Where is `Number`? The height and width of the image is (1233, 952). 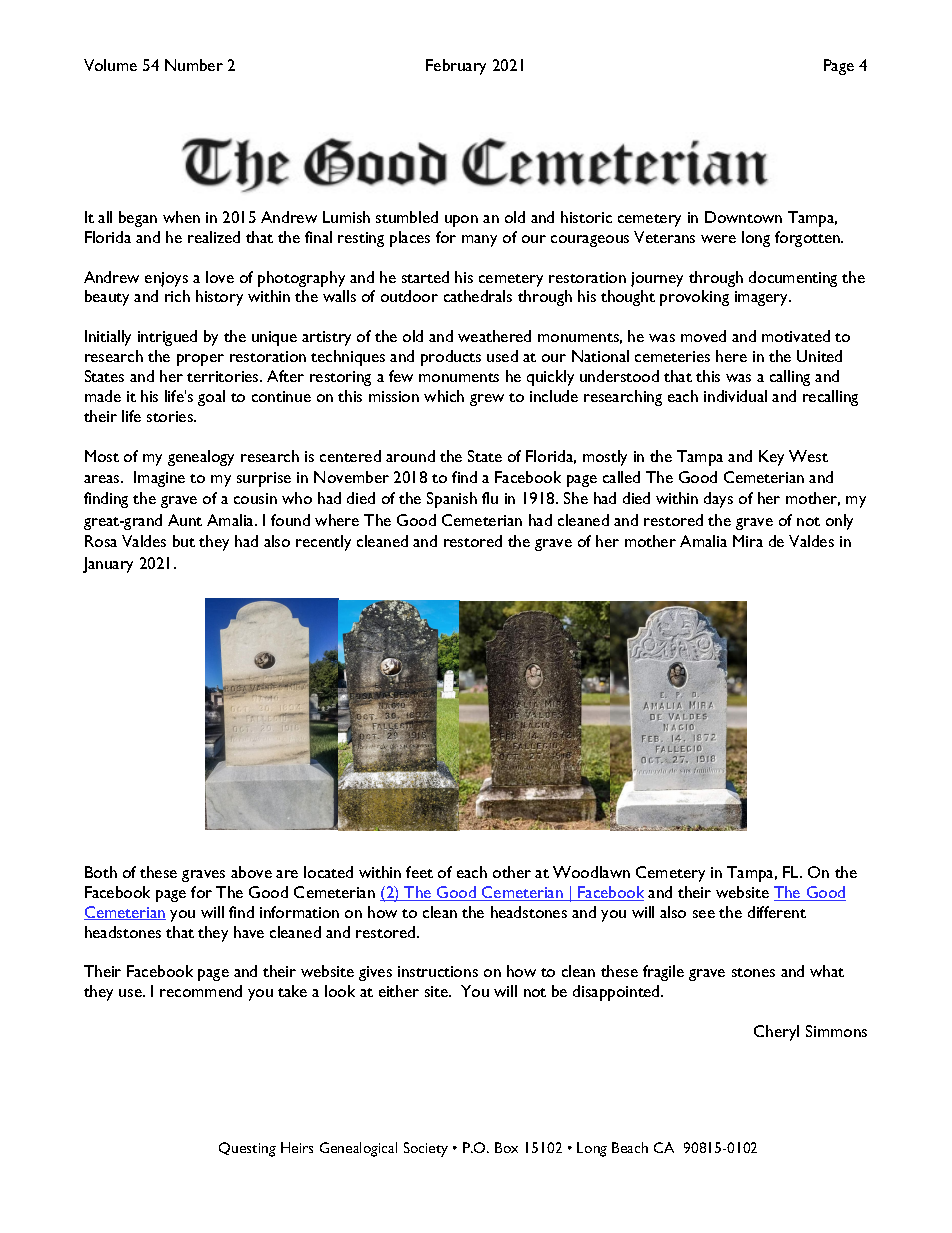 Number is located at coordinates (194, 65).
